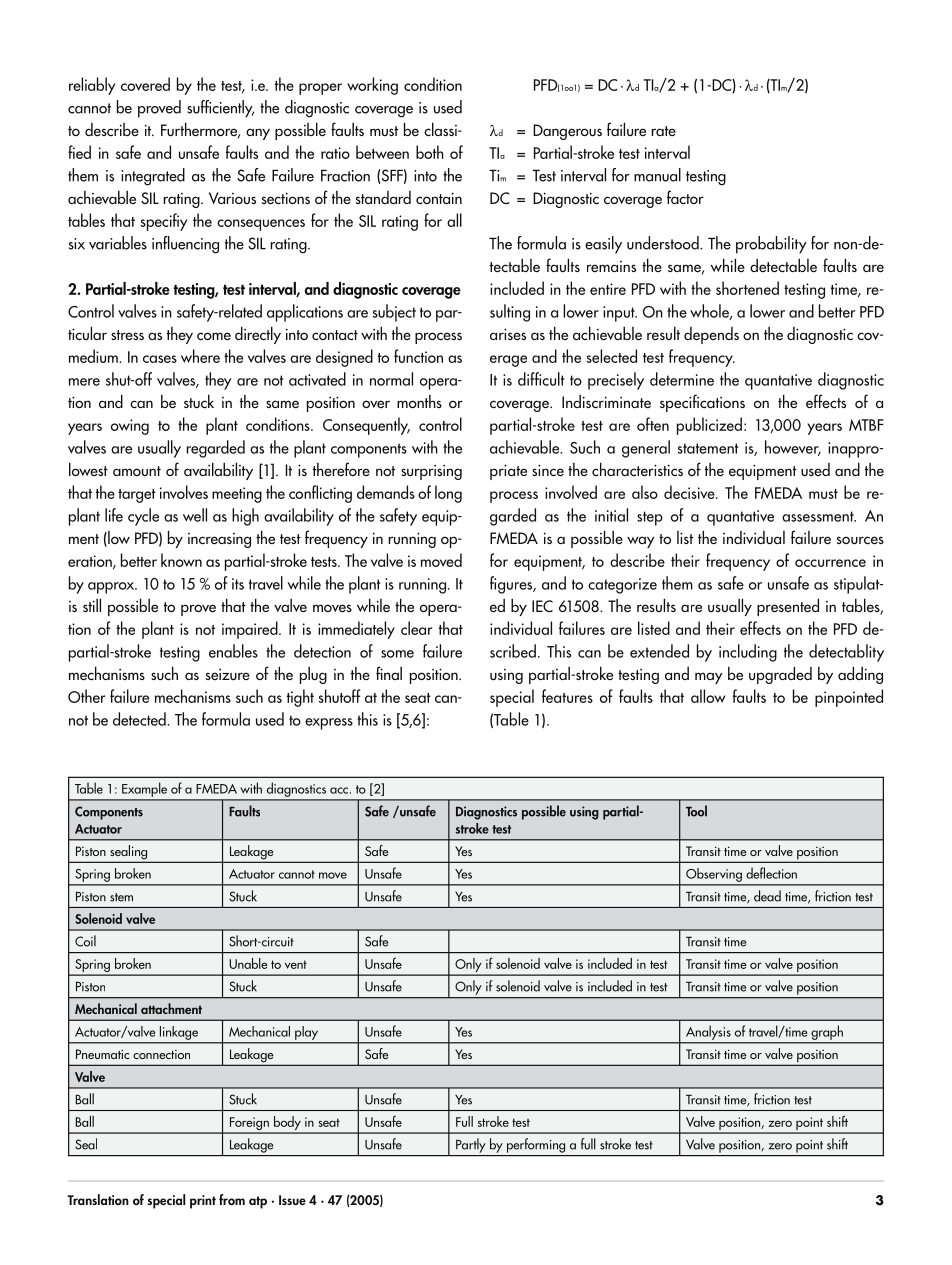 This screenshot has height=1265, width=952. Describe the element at coordinates (830, 563) in the screenshot. I see `occurrence` at that location.
